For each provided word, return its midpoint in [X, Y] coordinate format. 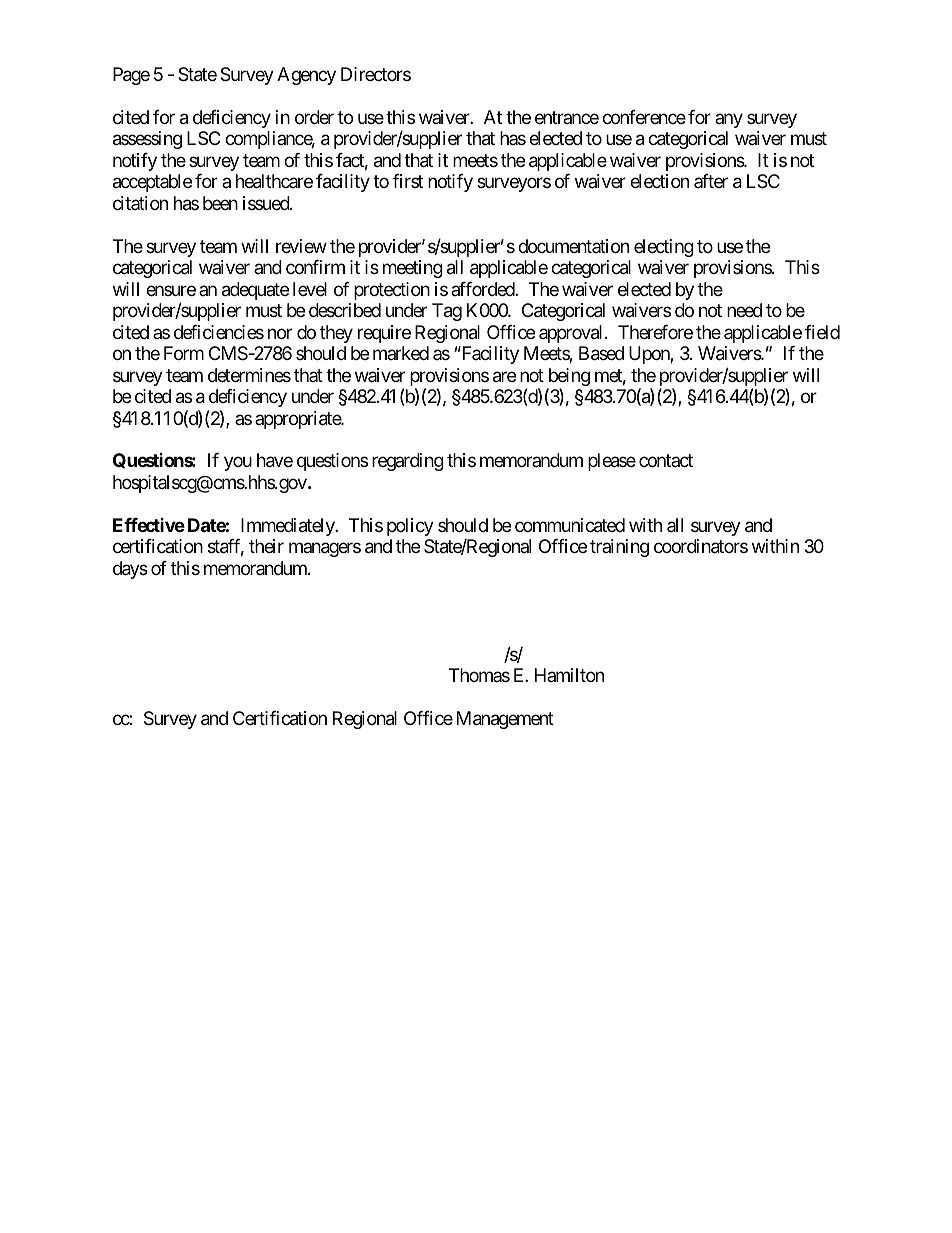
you [238, 464]
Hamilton [569, 675]
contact [666, 461]
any [729, 120]
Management [505, 720]
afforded [483, 289]
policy [410, 527]
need [744, 310]
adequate [255, 291]
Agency [306, 76]
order [314, 117]
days [130, 570]
